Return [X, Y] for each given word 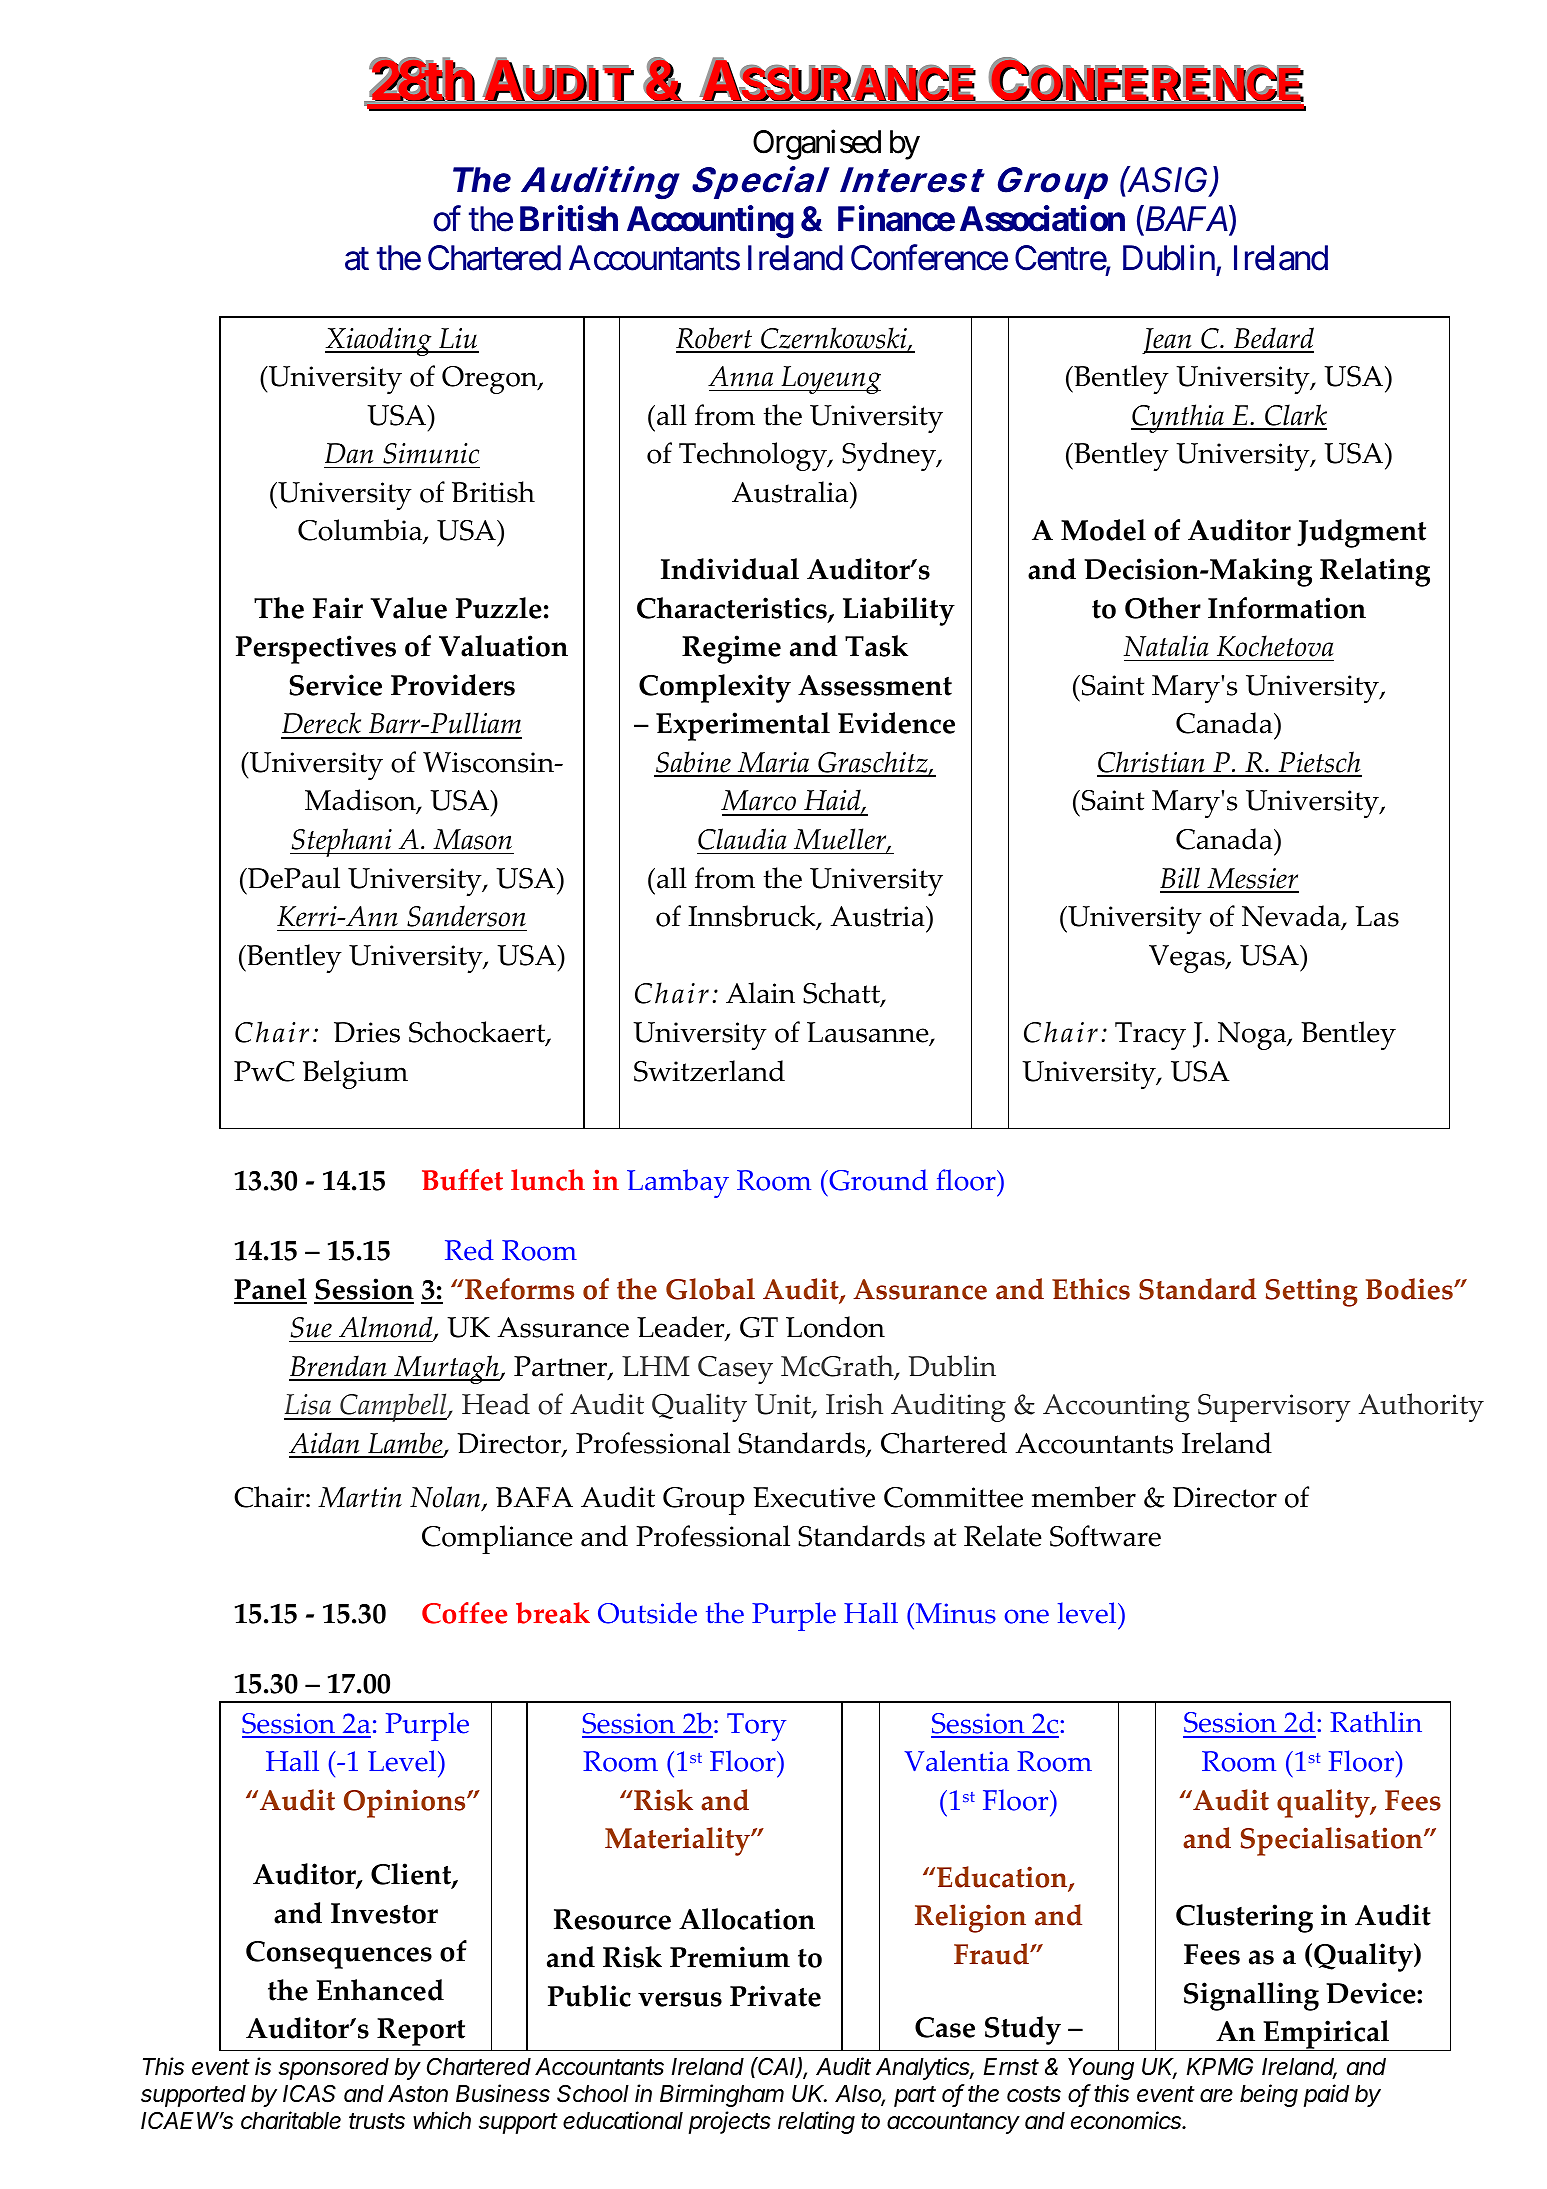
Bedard [1273, 339]
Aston [418, 2094]
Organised [817, 145]
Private [775, 1996]
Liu [458, 340]
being [1269, 2095]
